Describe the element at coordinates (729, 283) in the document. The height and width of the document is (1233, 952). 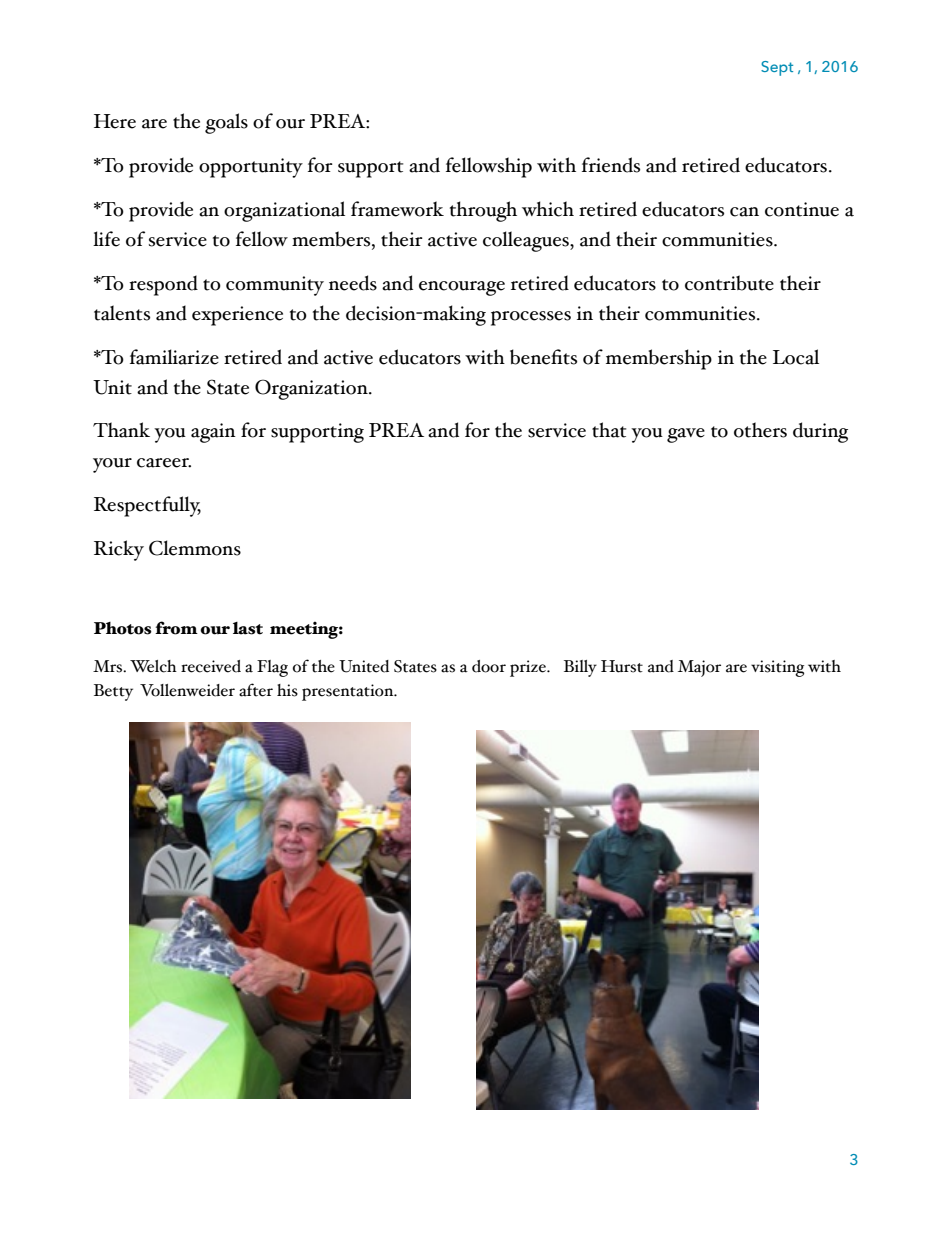
I see `contribute` at that location.
